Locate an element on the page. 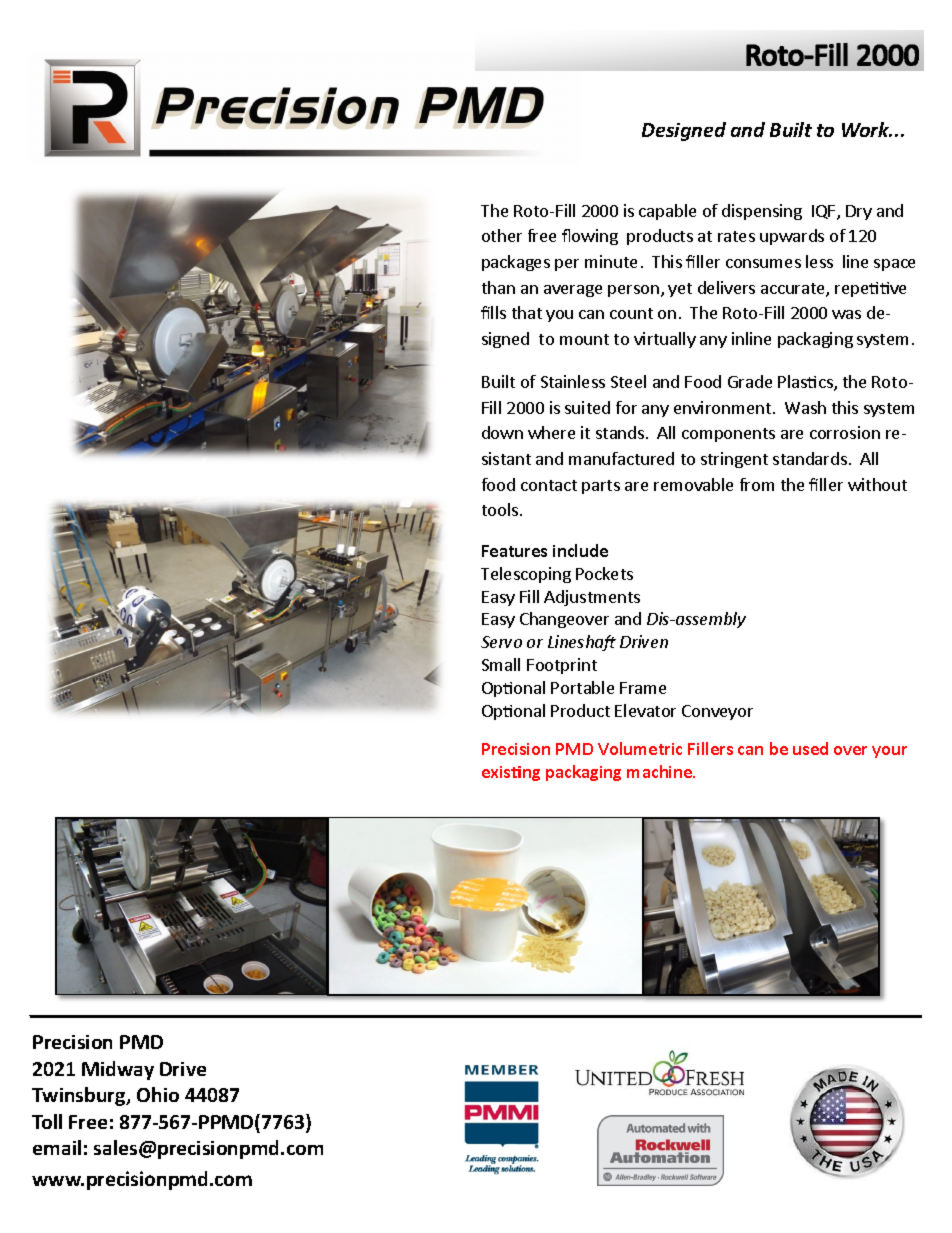  Midway is located at coordinates (118, 1070).
